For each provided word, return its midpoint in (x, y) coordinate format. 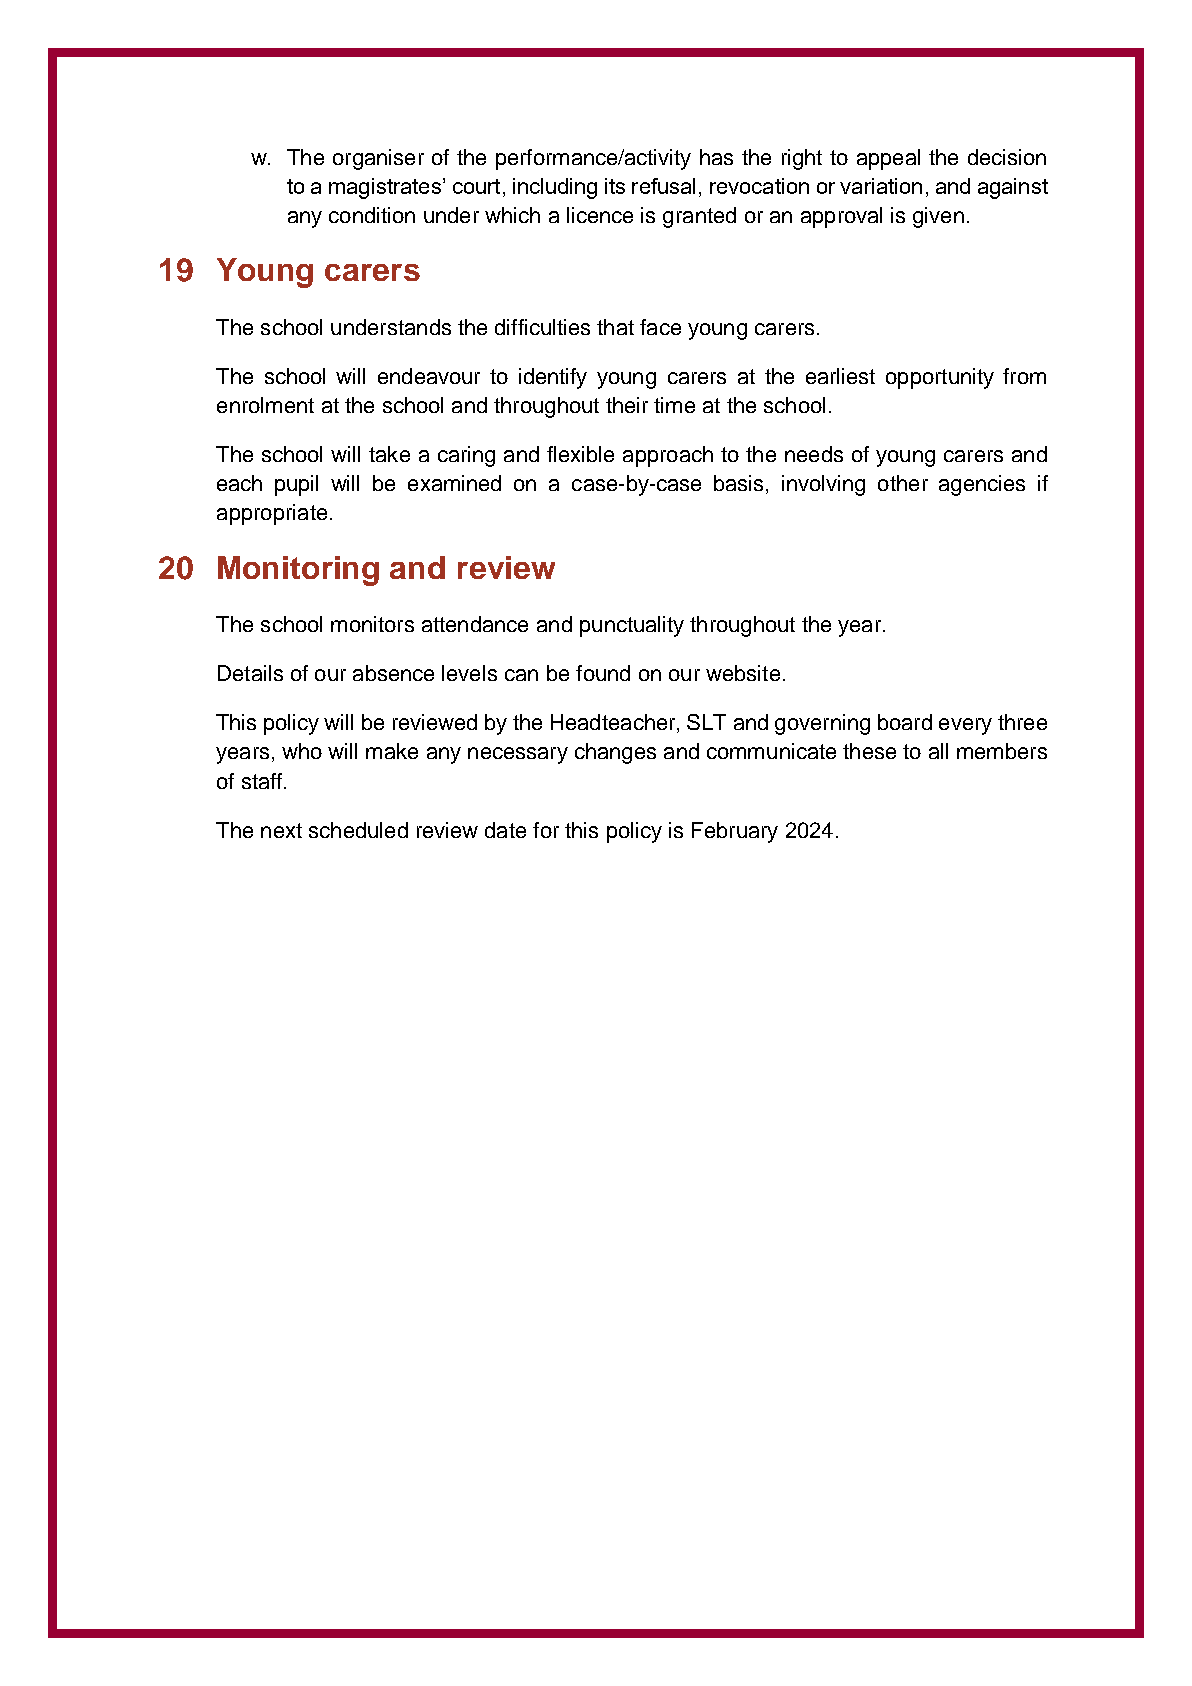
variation (881, 186)
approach (668, 456)
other (903, 483)
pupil (296, 485)
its (615, 186)
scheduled (358, 830)
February (735, 832)
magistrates (385, 188)
